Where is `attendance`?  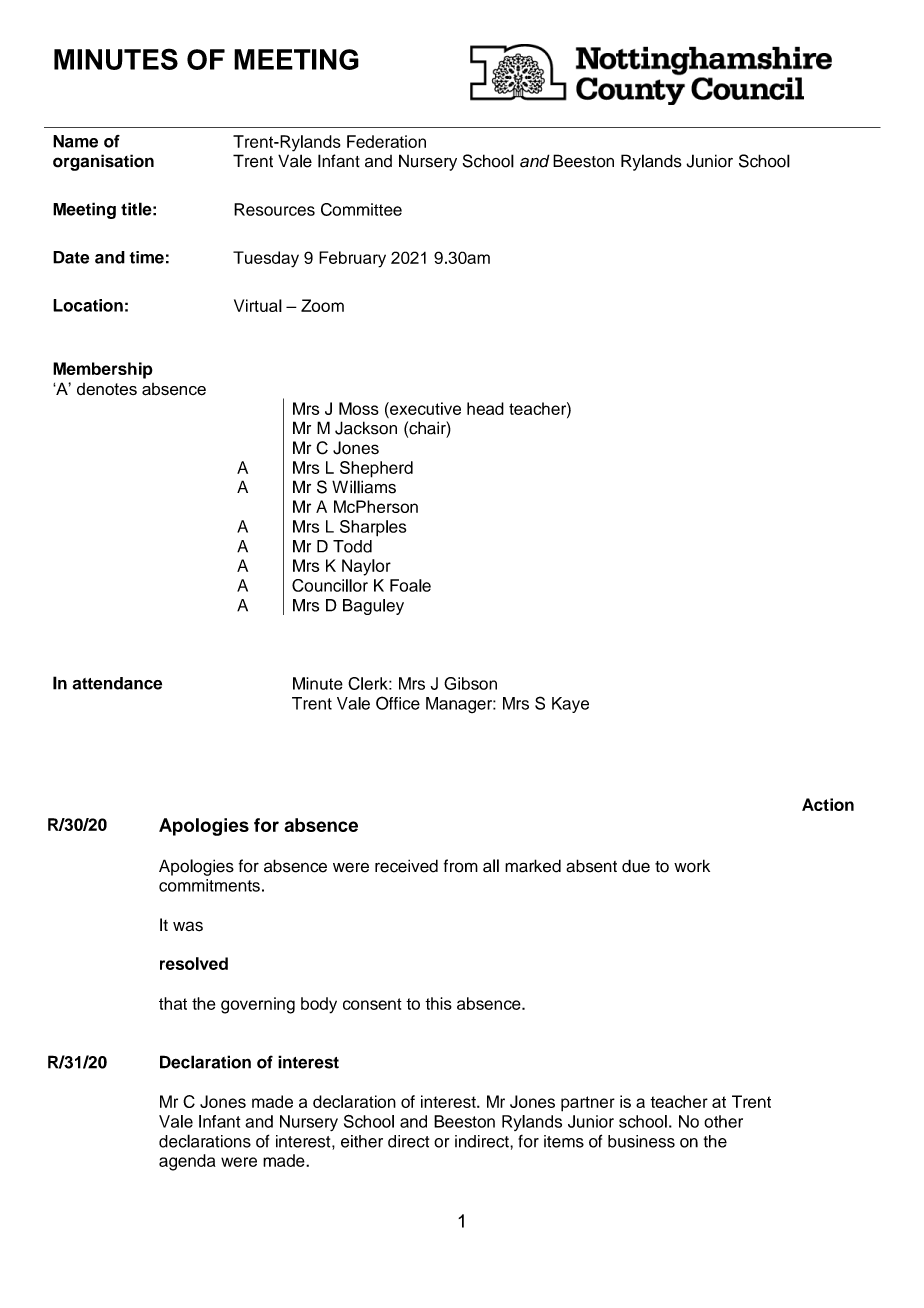
attendance is located at coordinates (117, 683).
